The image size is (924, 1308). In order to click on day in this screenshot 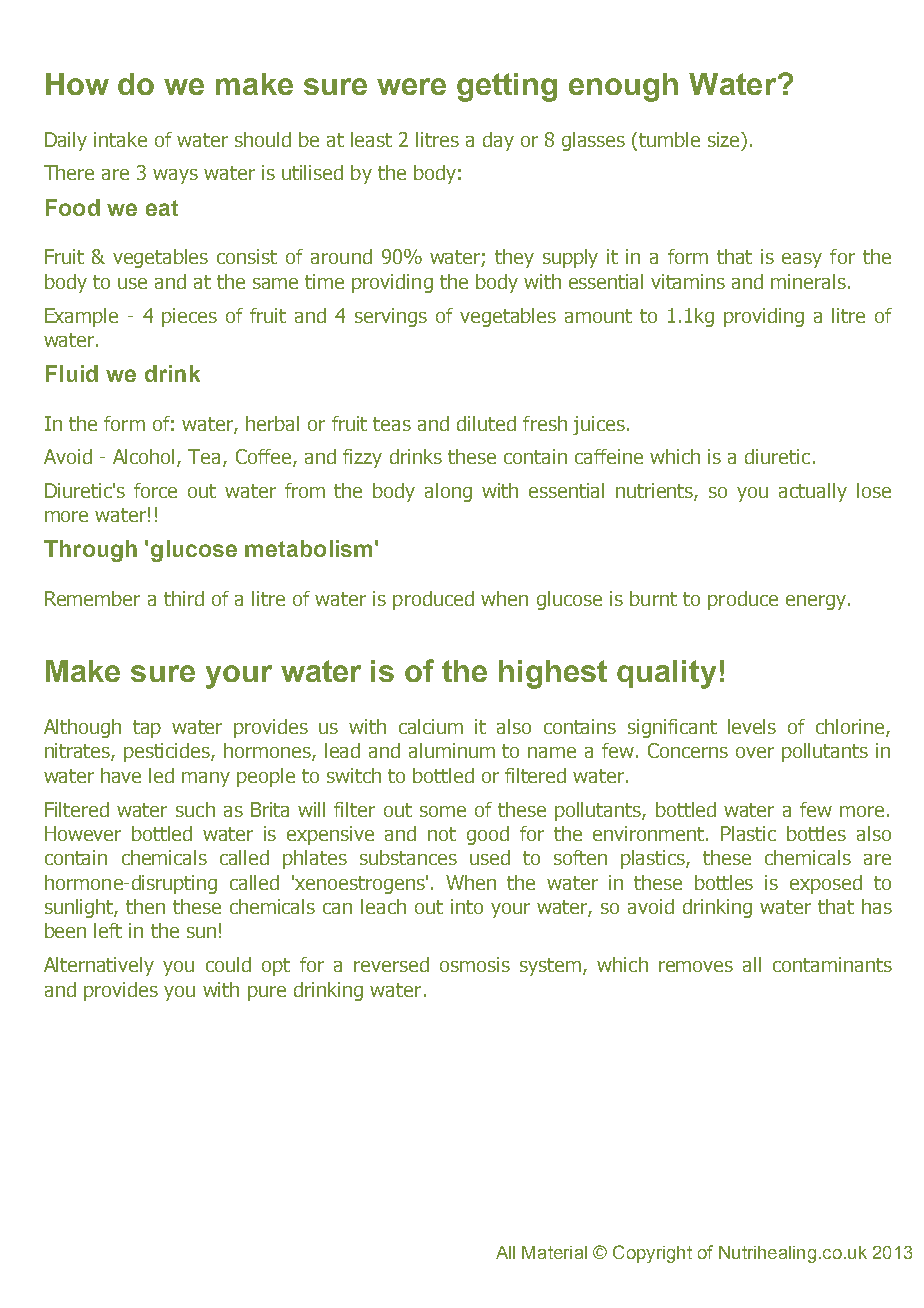, I will do `click(498, 141)`.
